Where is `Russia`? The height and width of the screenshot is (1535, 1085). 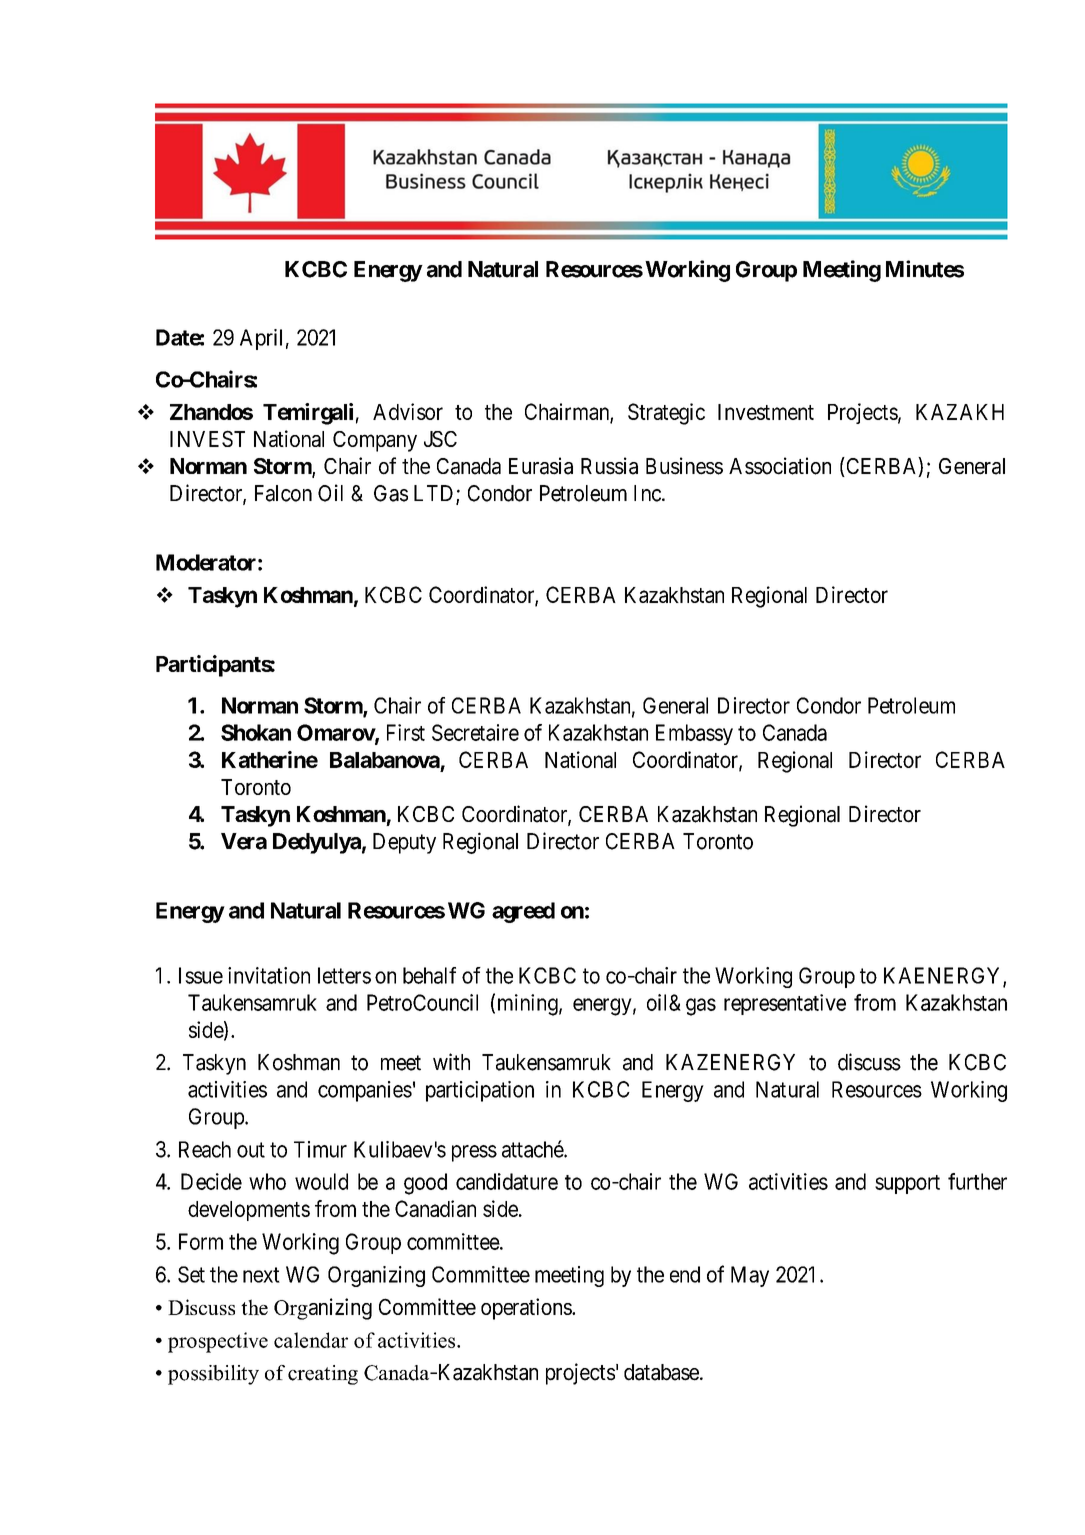 Russia is located at coordinates (609, 466).
